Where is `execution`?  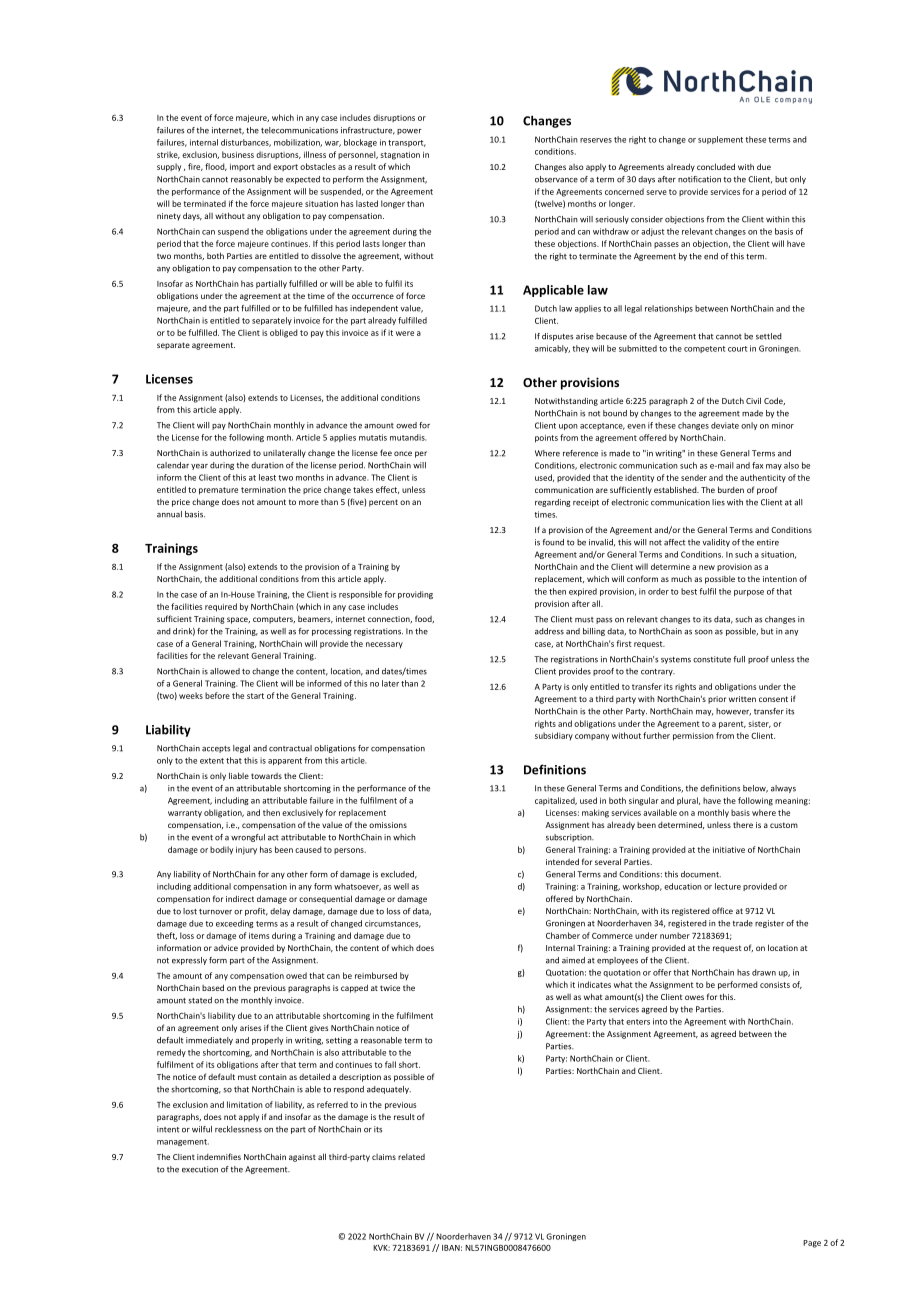
execution is located at coordinates (200, 1169).
